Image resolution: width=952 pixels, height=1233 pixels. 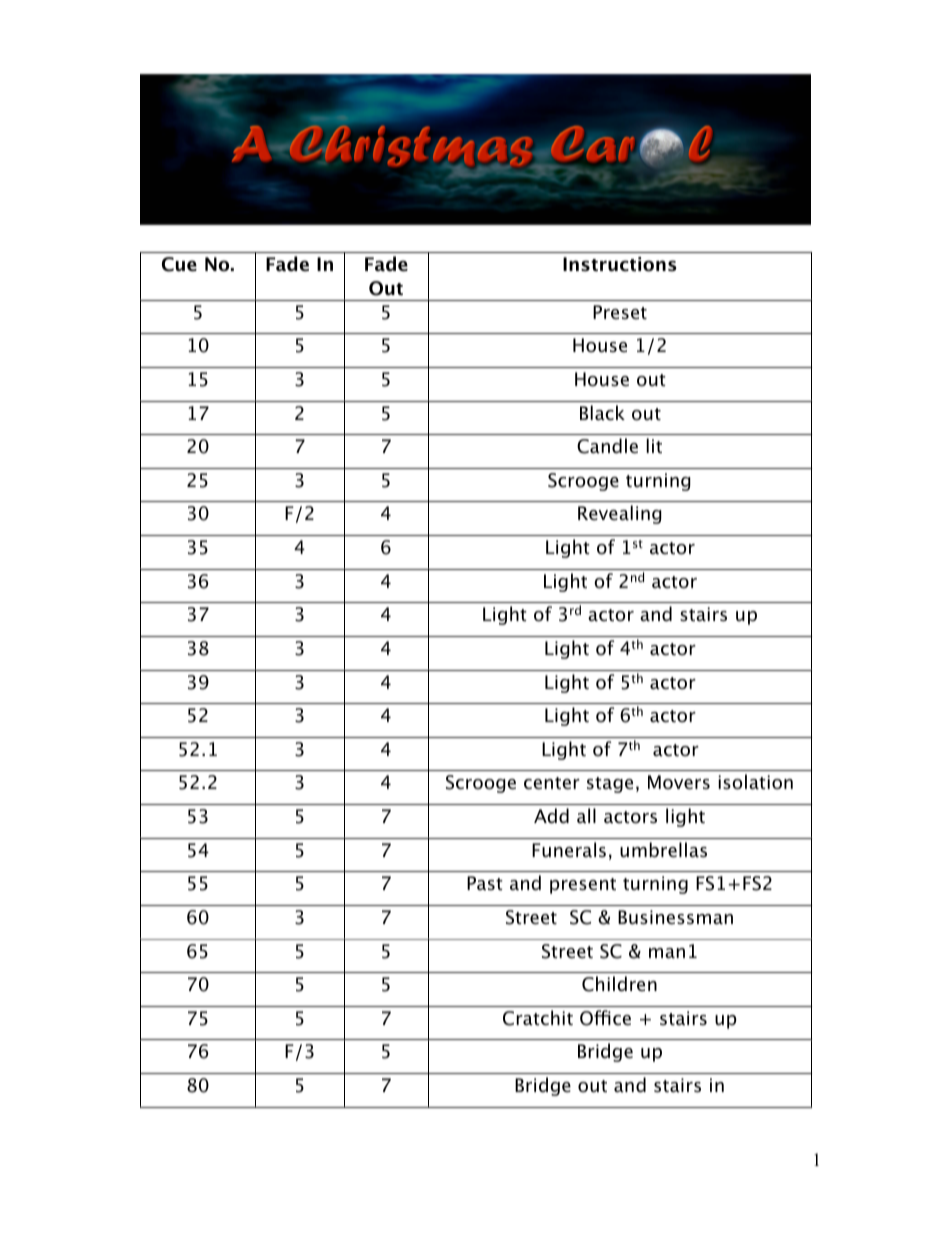 What do you see at coordinates (620, 312) in the screenshot?
I see `Preset` at bounding box center [620, 312].
